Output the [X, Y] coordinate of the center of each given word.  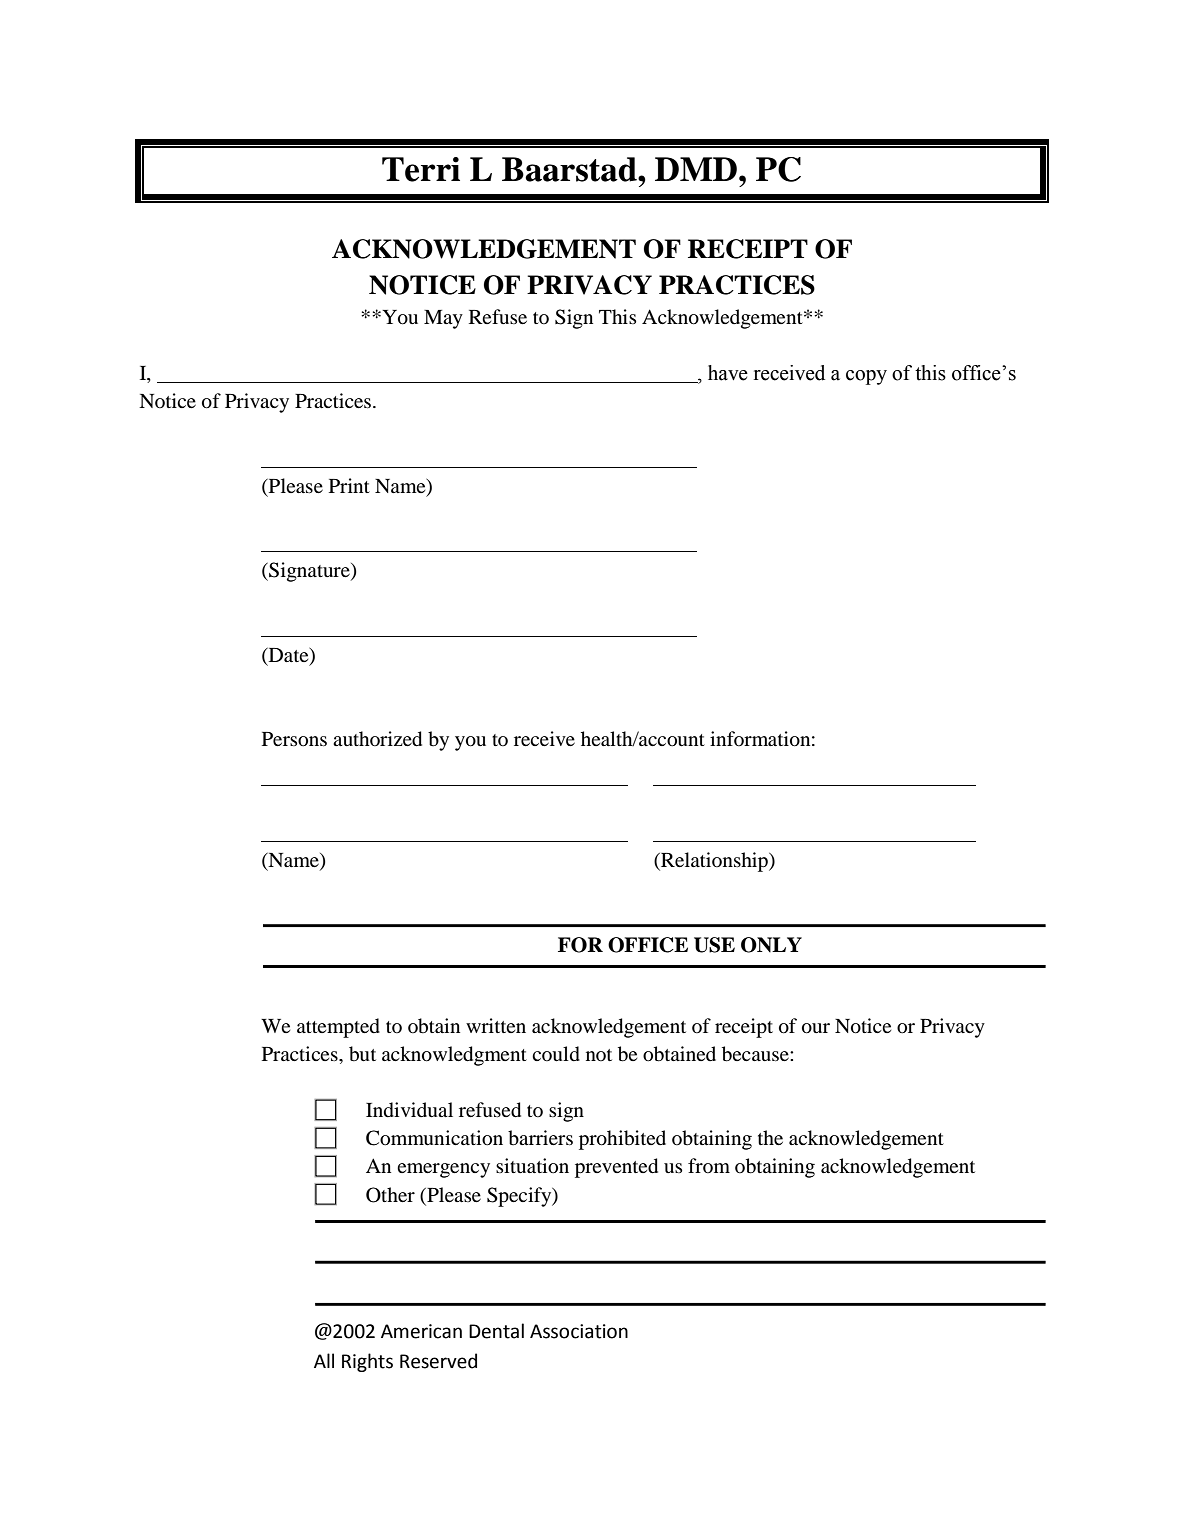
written [496, 1025]
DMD [696, 169]
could [556, 1054]
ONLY [771, 945]
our [816, 1028]
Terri [421, 169]
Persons [294, 739]
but [362, 1054]
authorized [377, 739]
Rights [367, 1362]
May [443, 319]
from [709, 1165]
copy [866, 377]
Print [349, 485]
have [728, 373]
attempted [338, 1028]
